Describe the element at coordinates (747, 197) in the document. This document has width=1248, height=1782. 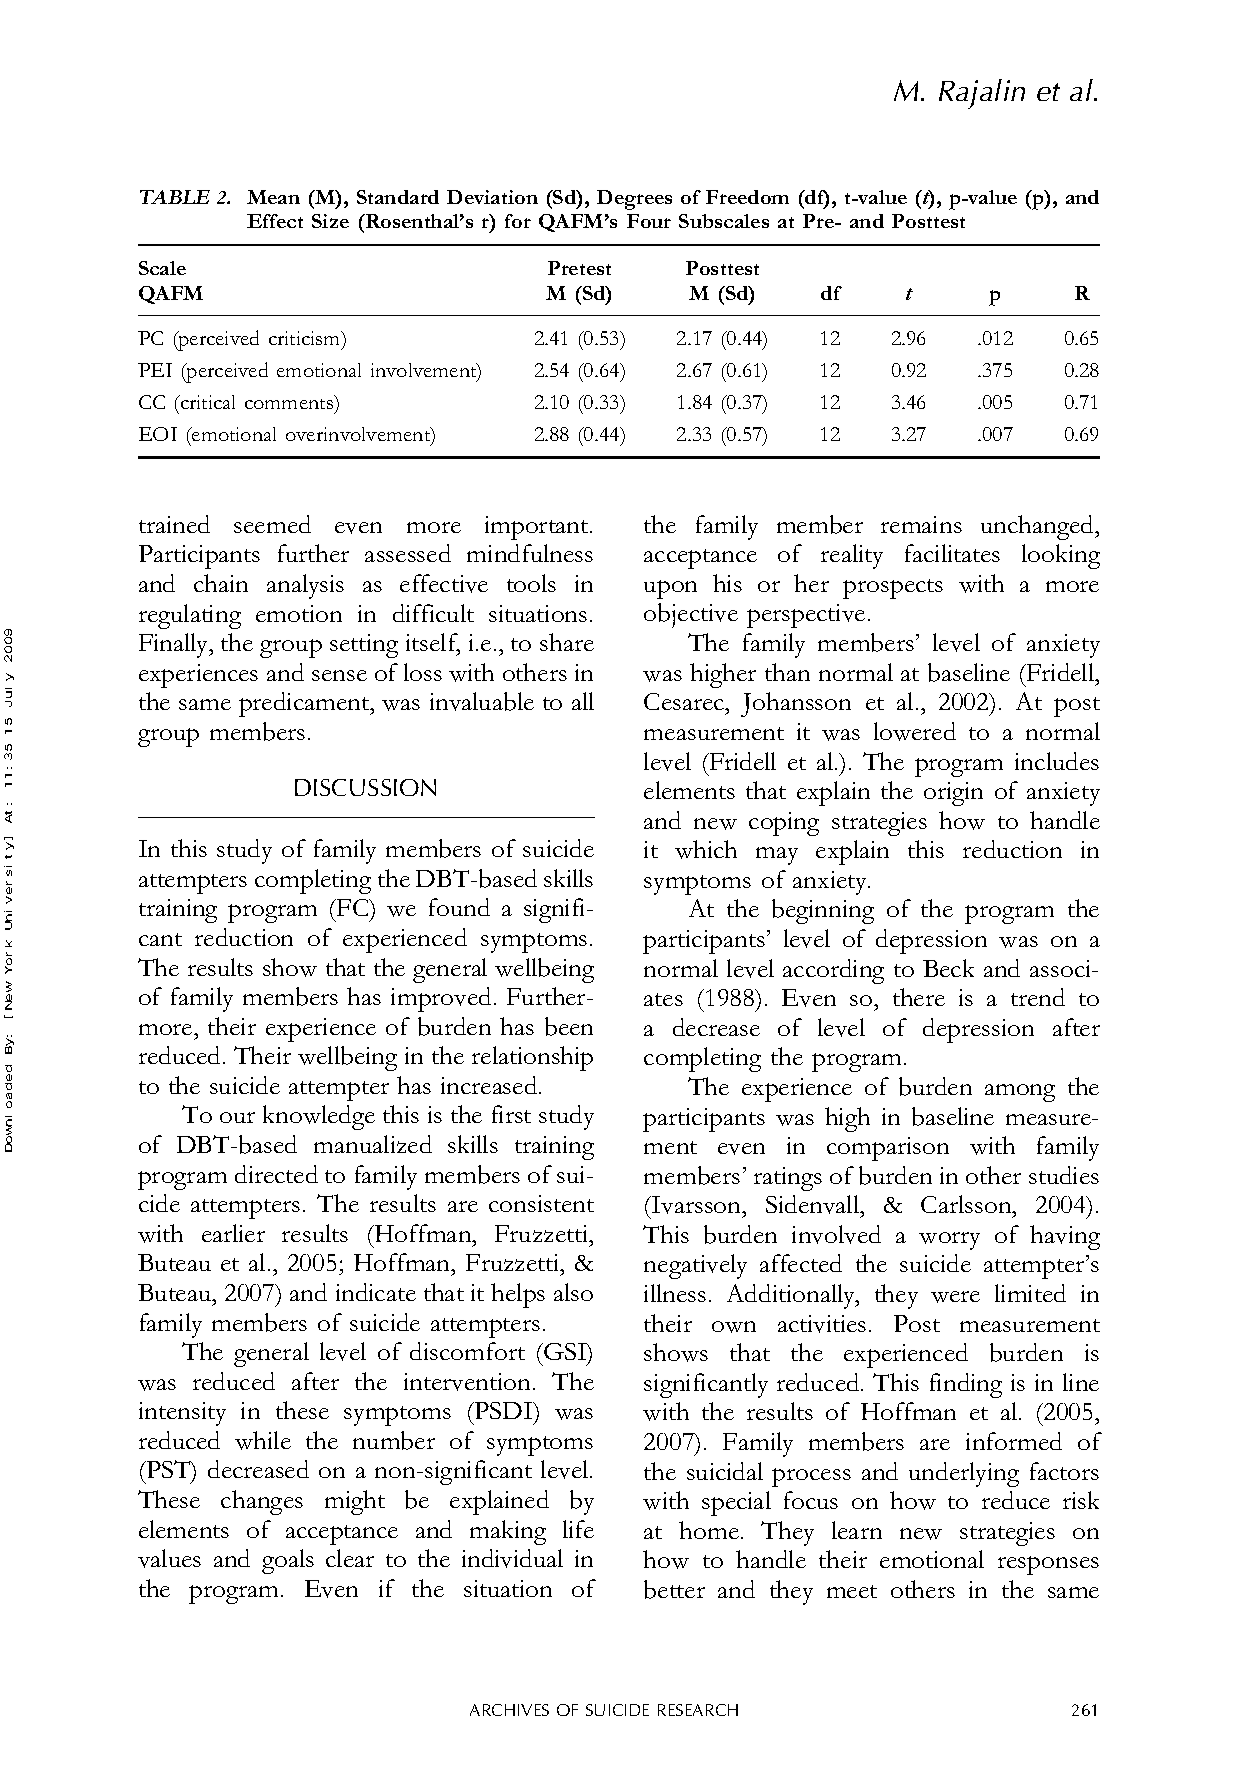
I see `Freedom` at that location.
